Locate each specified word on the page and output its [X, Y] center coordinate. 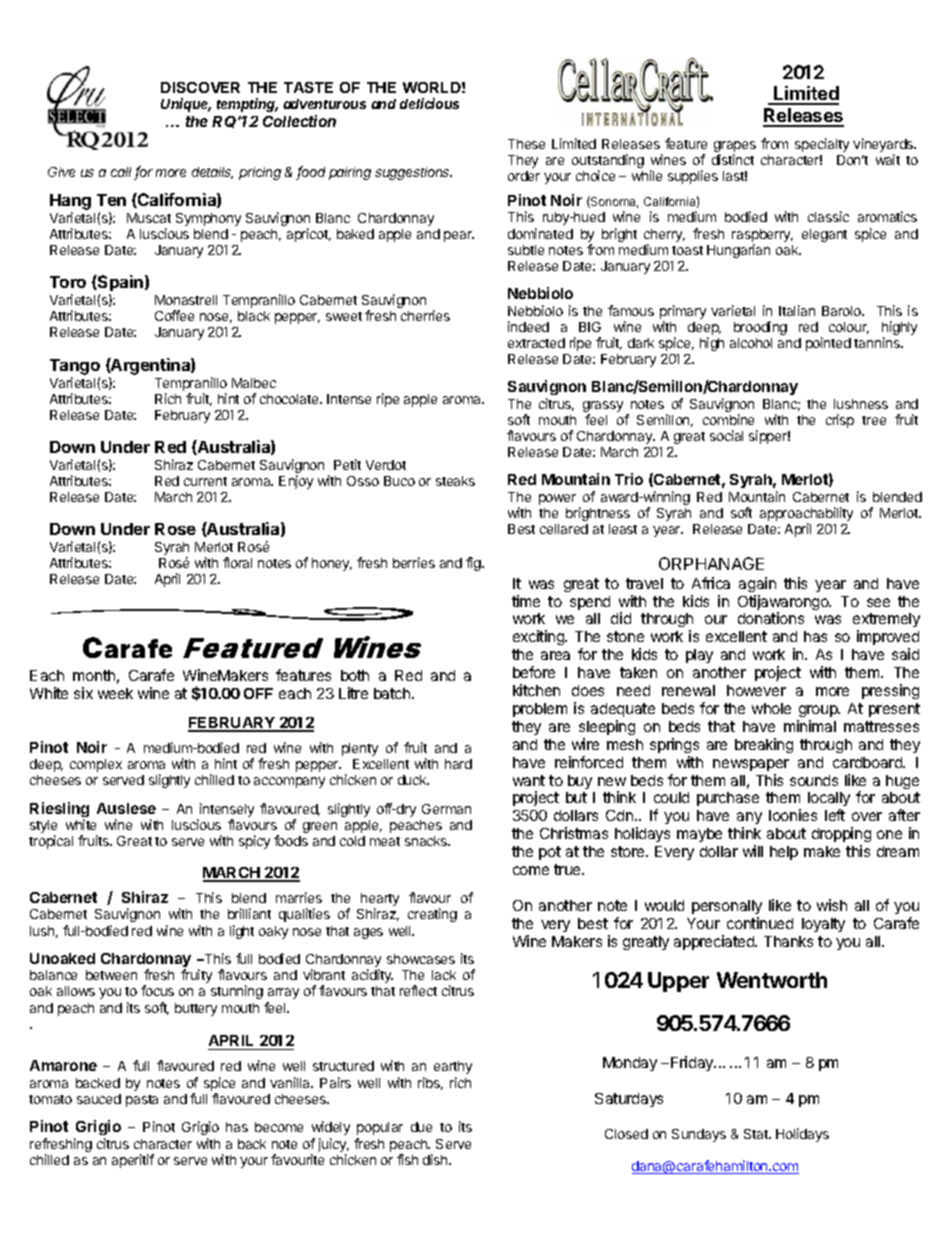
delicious [429, 103]
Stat [757, 1134]
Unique [186, 105]
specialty [822, 145]
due [421, 1127]
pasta [142, 1101]
